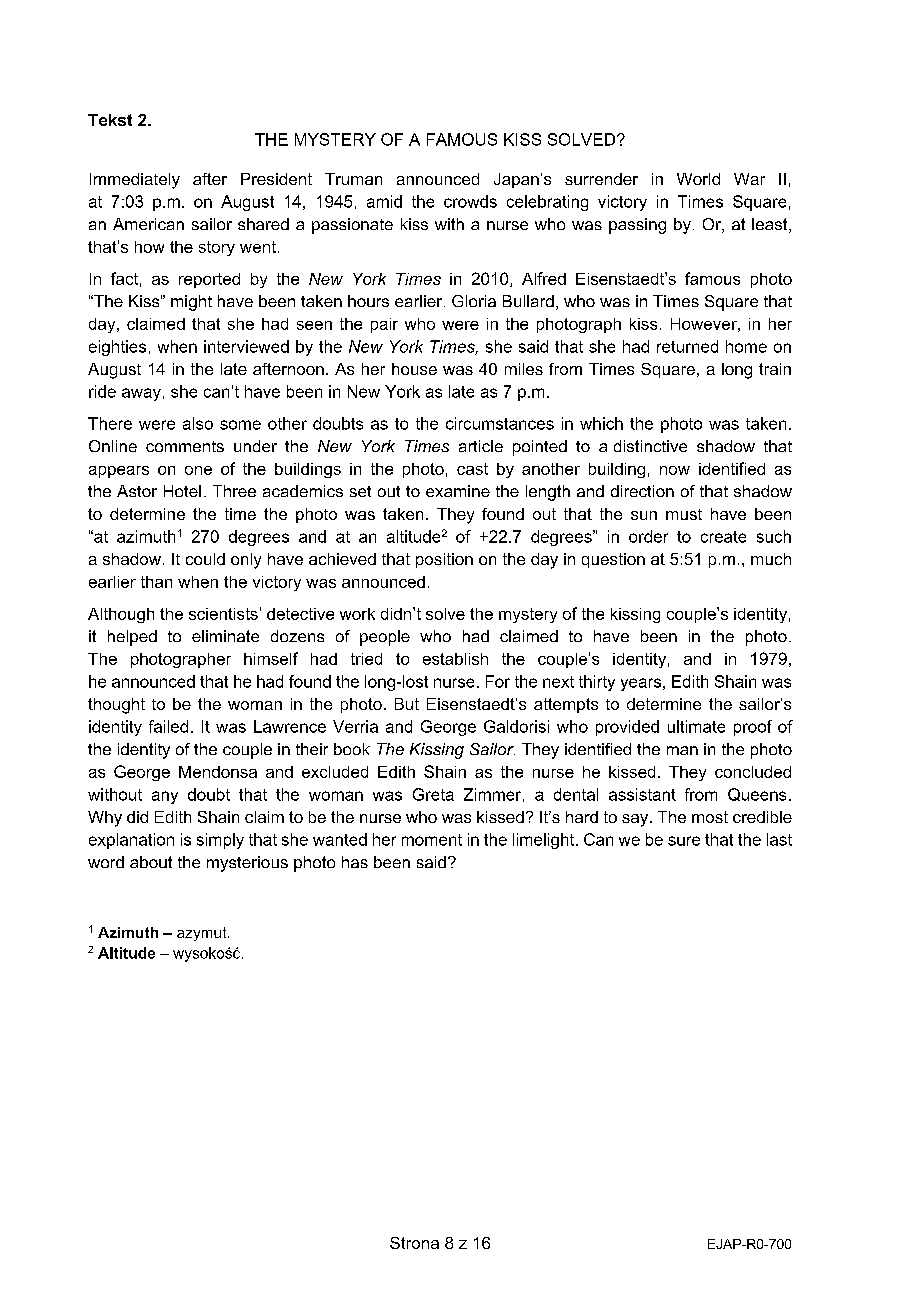 The width and height of the image is (924, 1308). Describe the element at coordinates (472, 469) in the image. I see `cast` at that location.
